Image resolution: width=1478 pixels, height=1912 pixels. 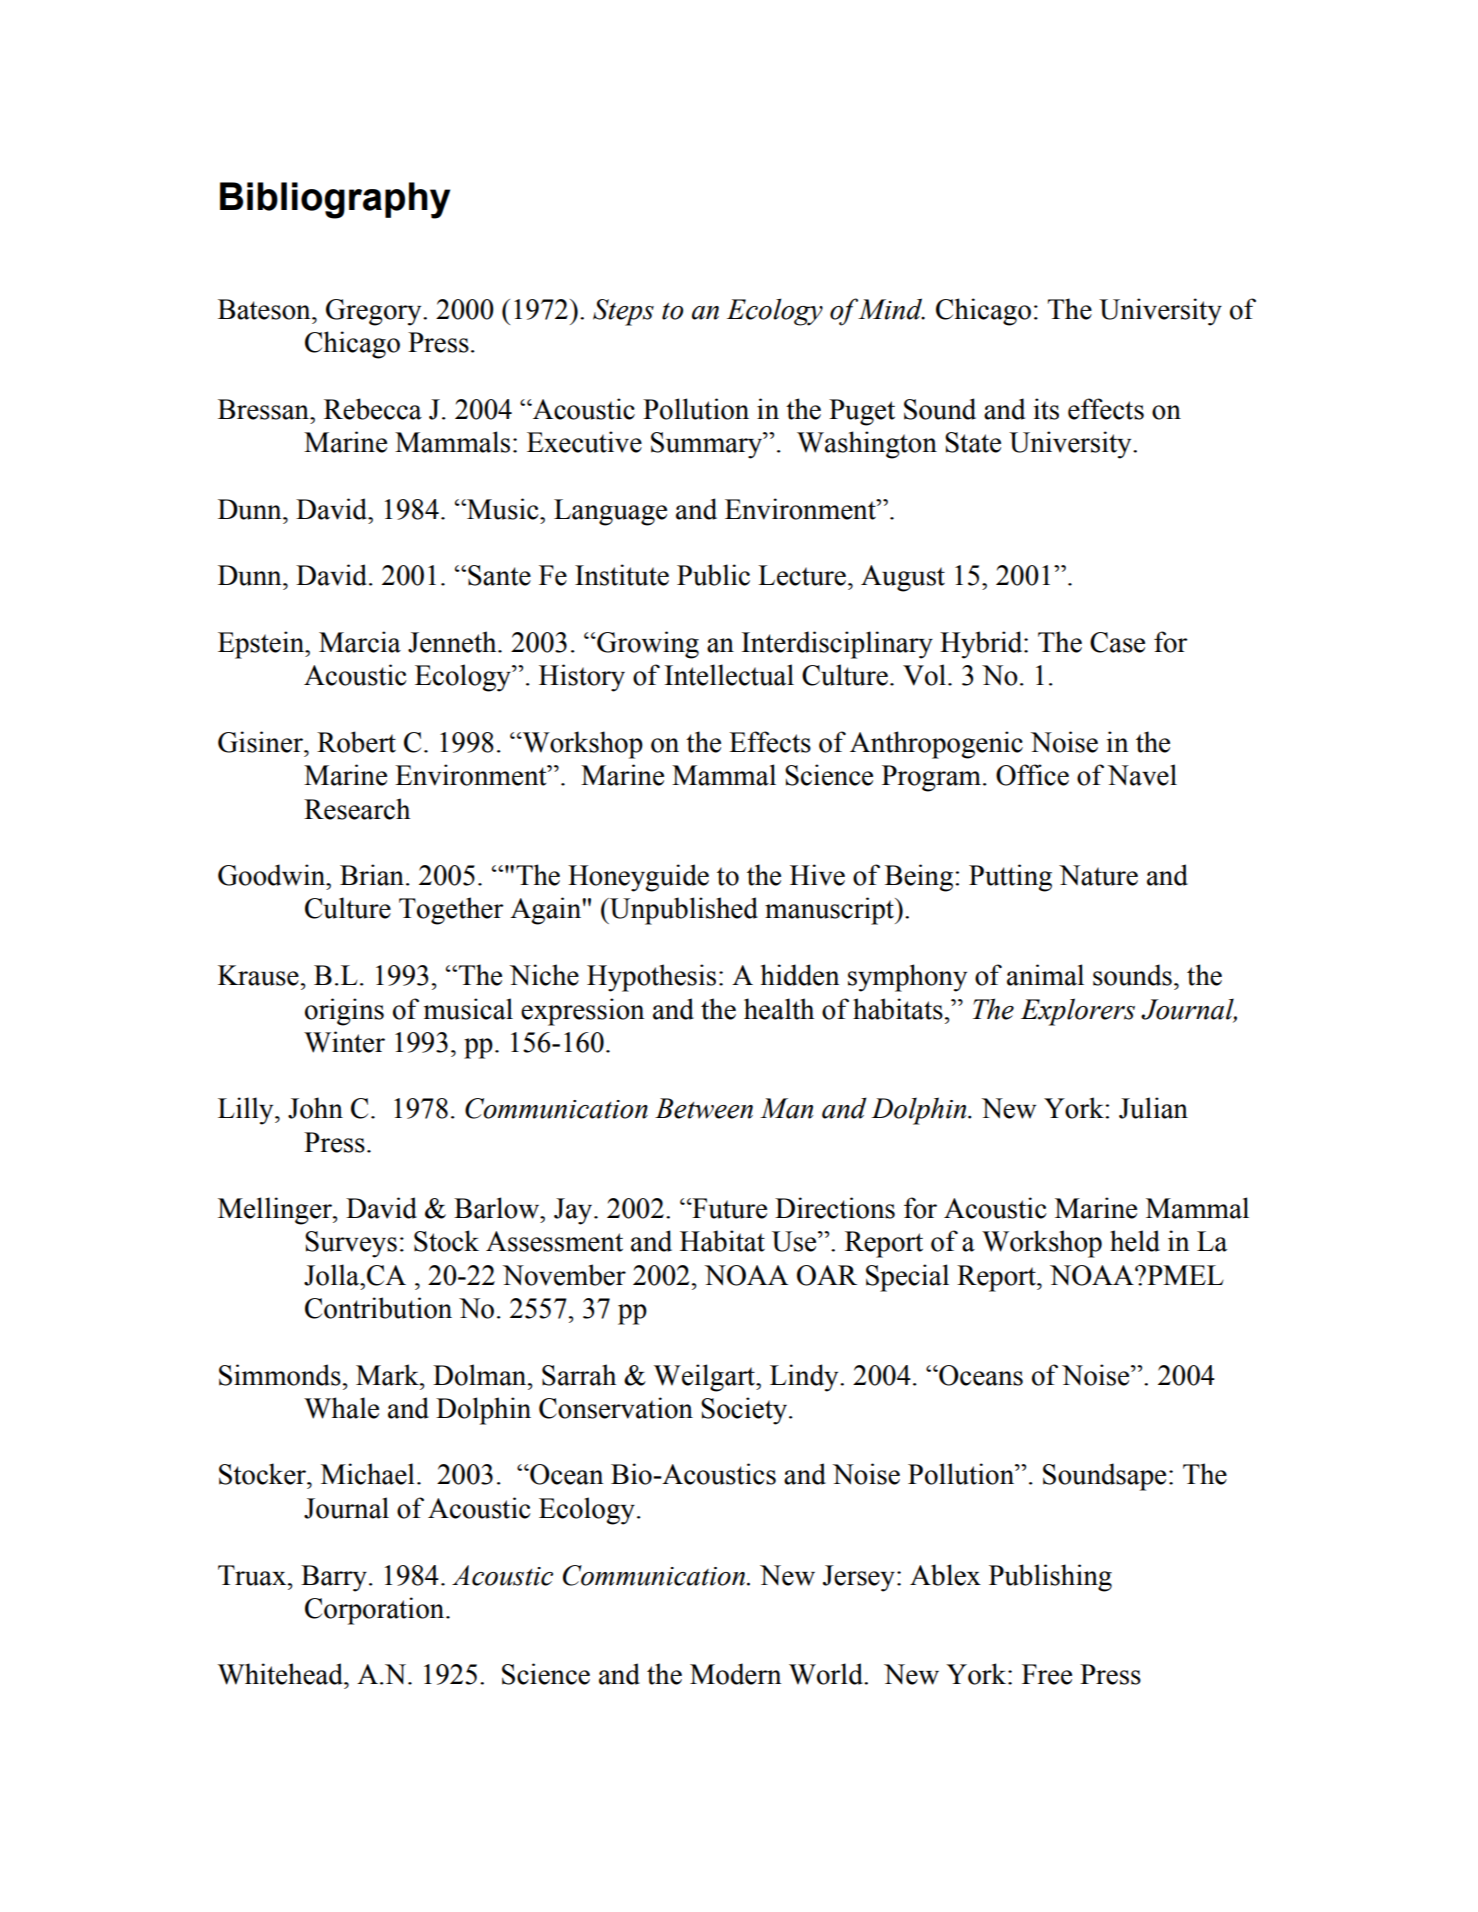 I want to click on Brian, so click(x=372, y=875).
